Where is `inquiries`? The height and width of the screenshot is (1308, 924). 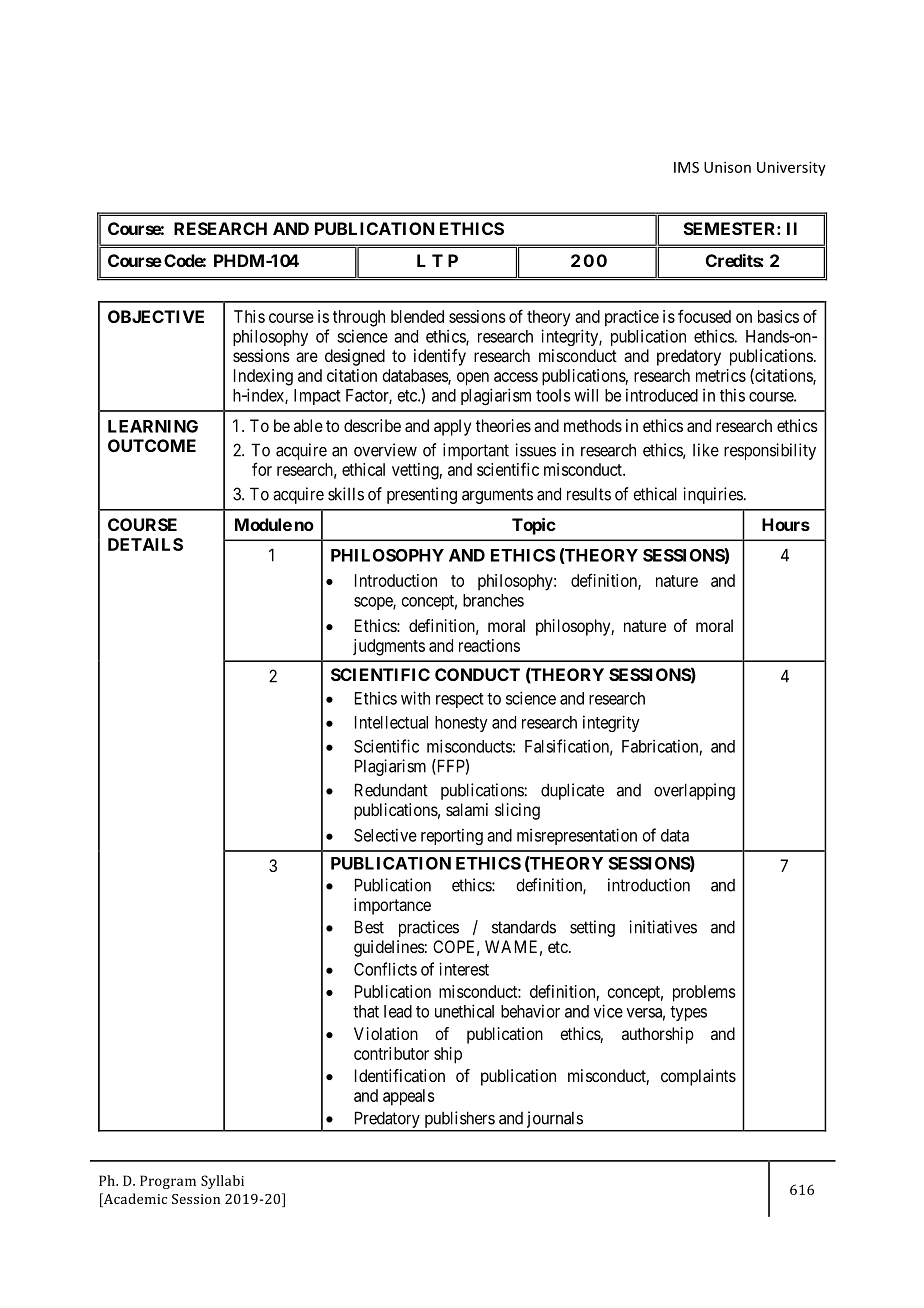
inquiries is located at coordinates (713, 495).
